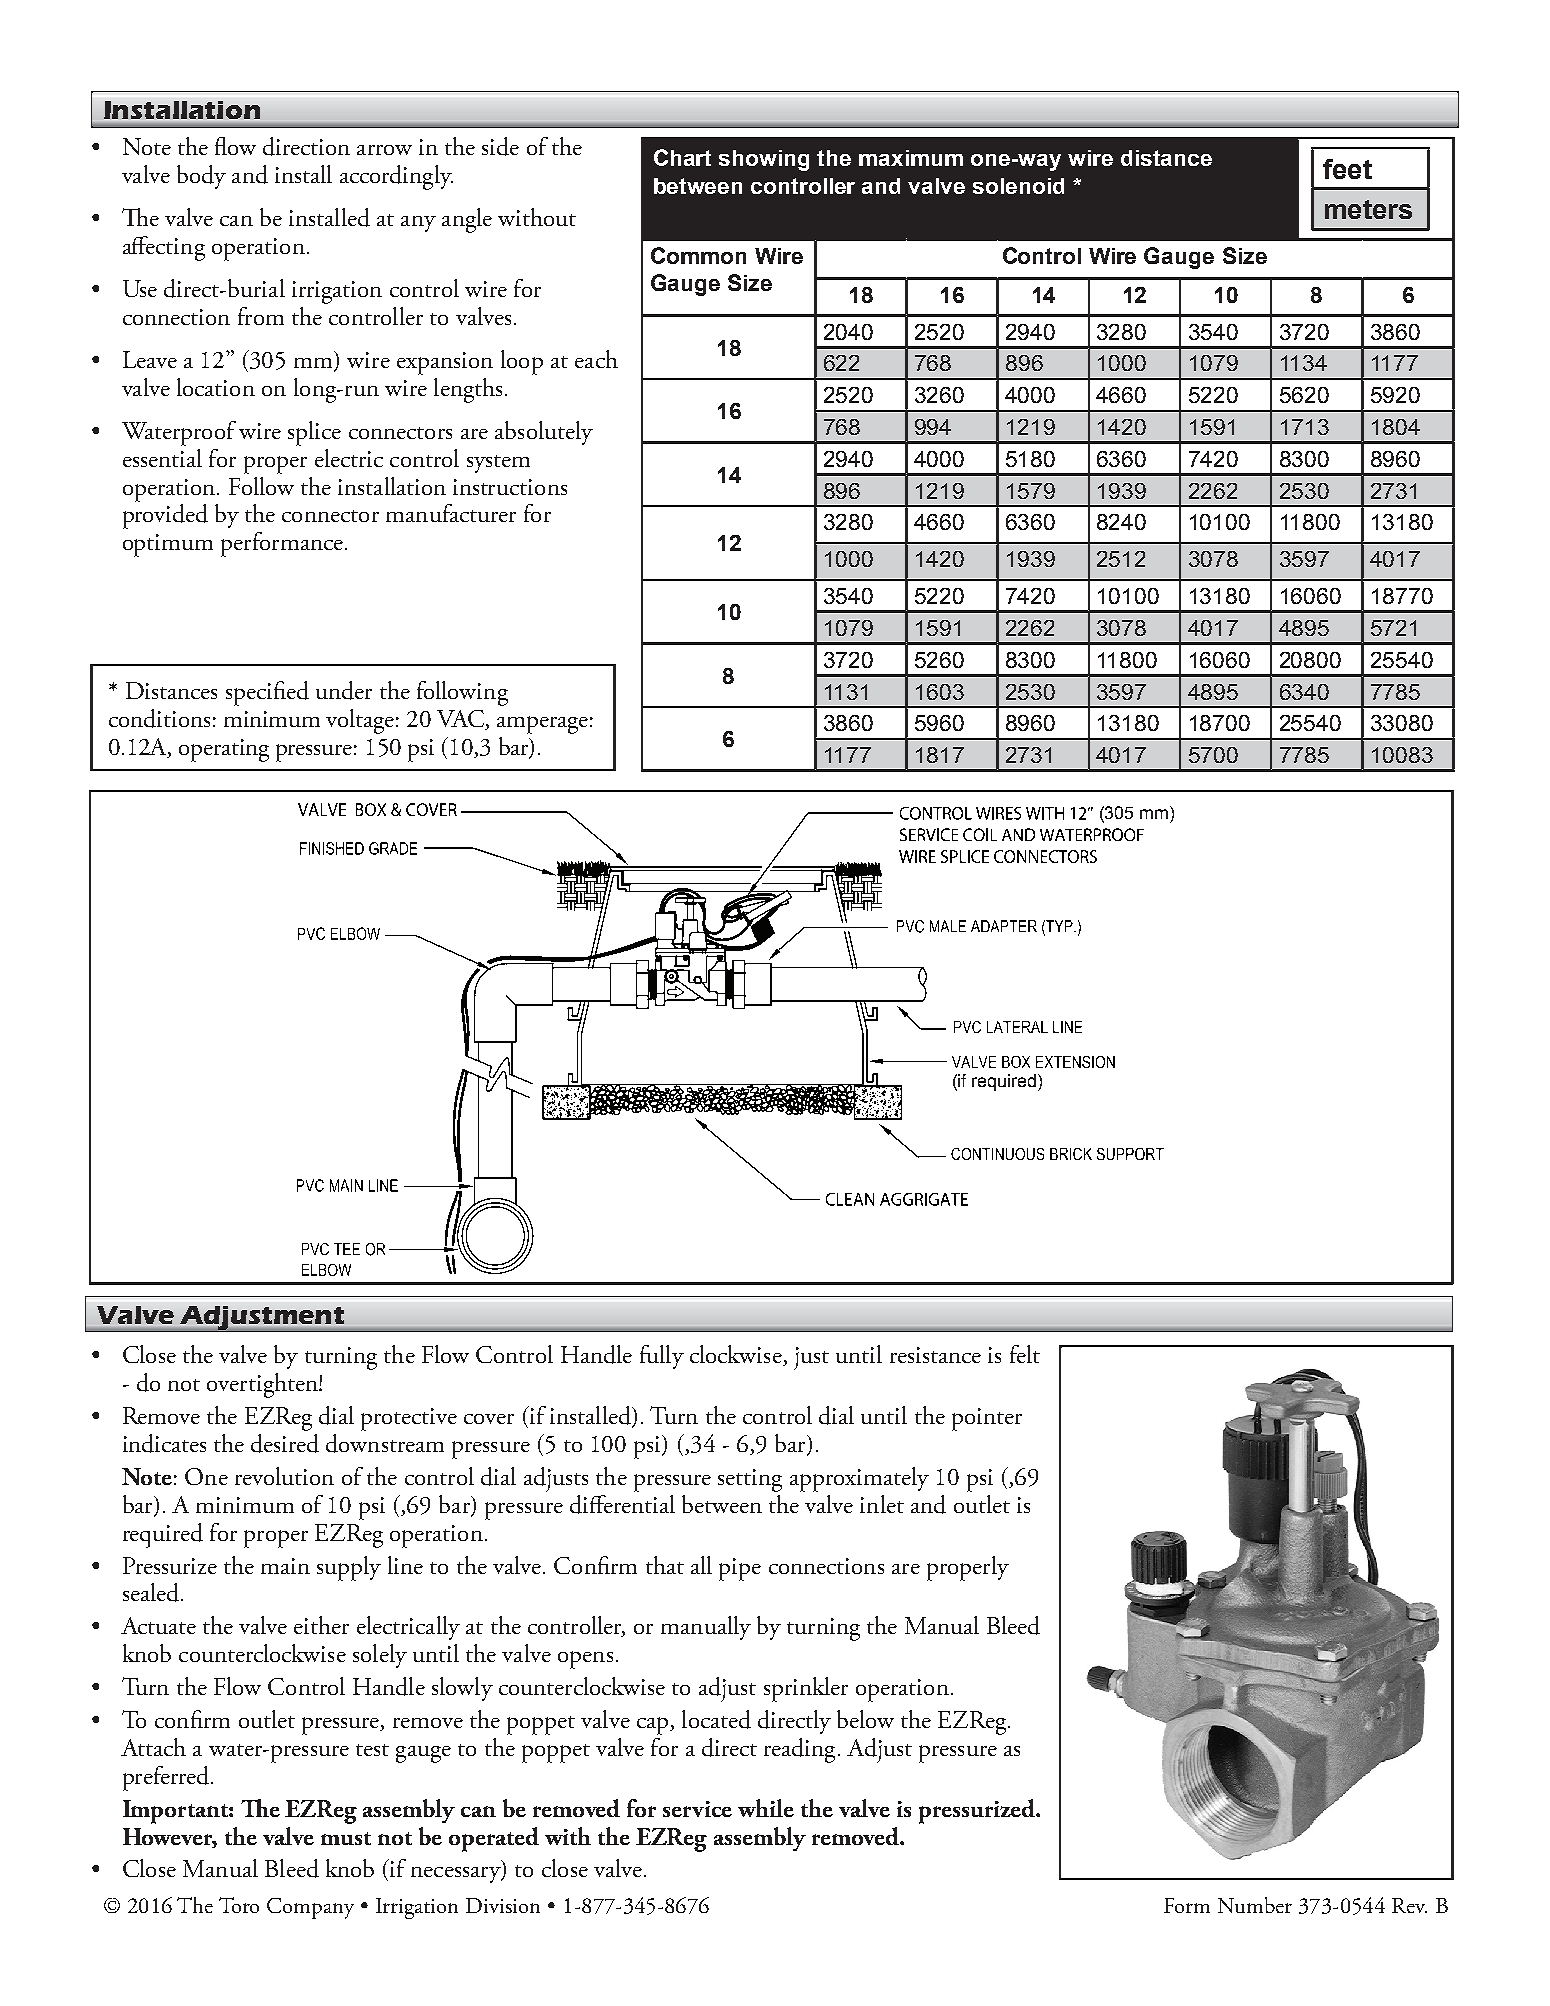  I want to click on body, so click(201, 177).
